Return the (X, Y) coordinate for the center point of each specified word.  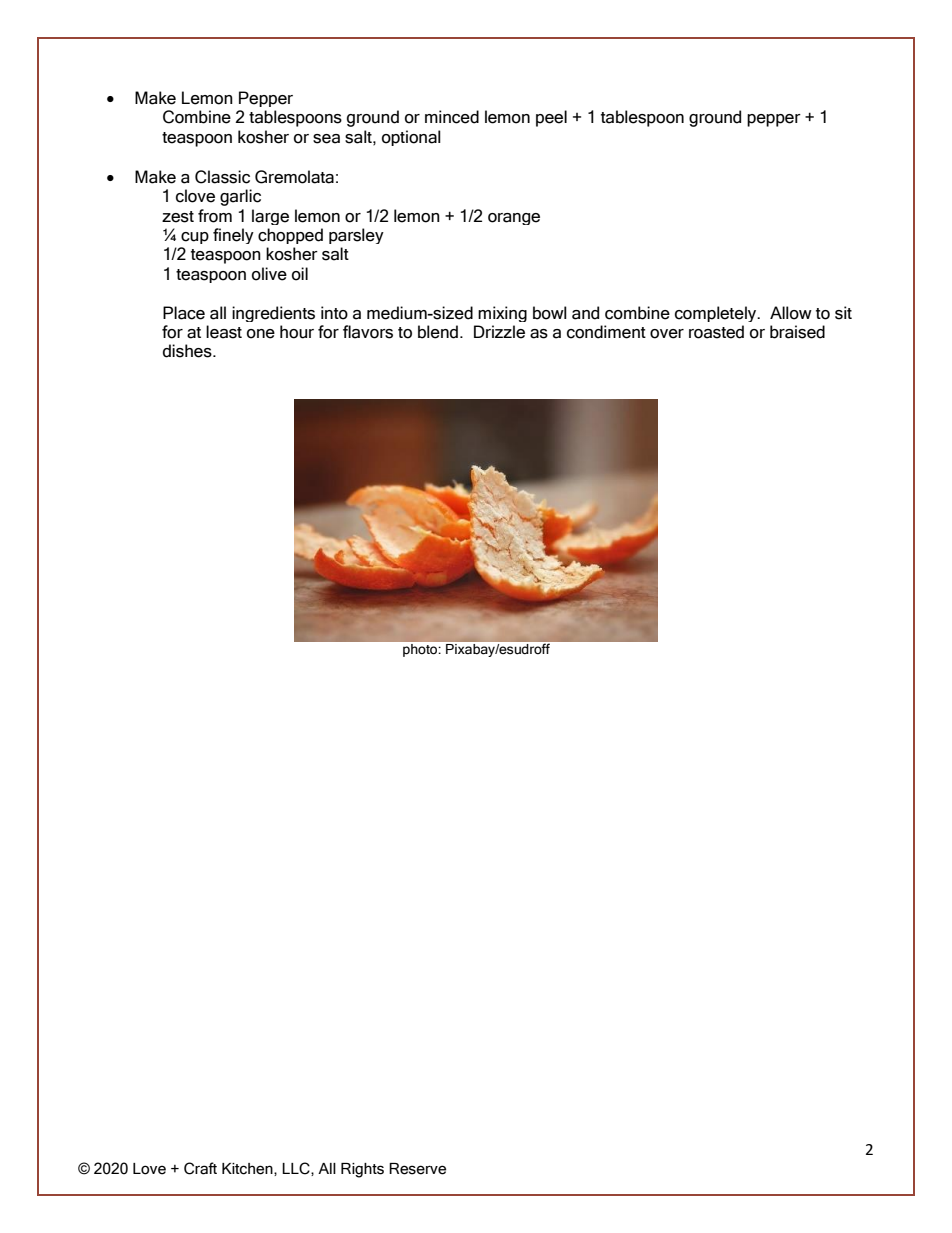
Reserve (417, 1169)
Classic (222, 177)
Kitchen (248, 1169)
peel (551, 118)
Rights (362, 1170)
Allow (791, 313)
